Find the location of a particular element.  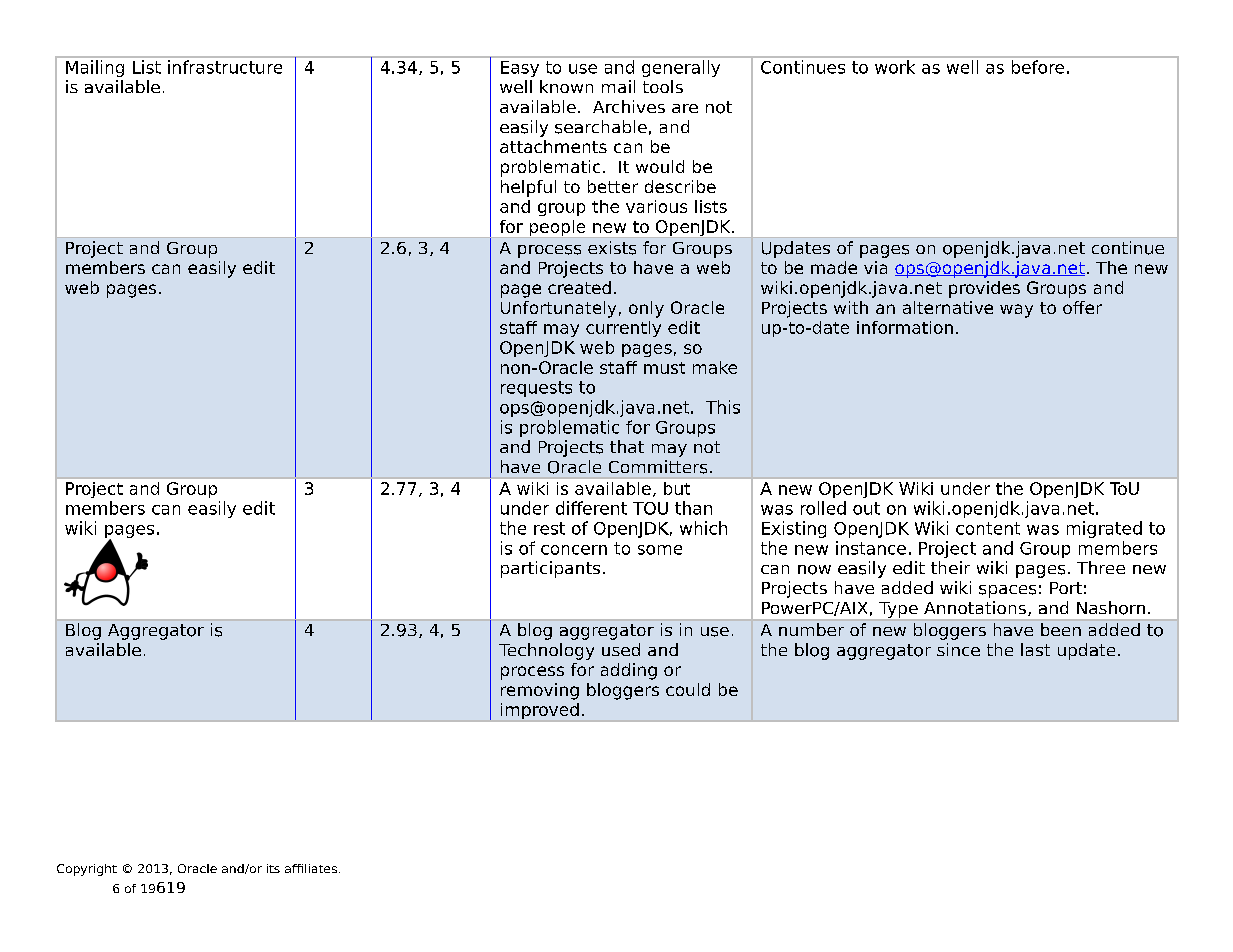

infrastructure is located at coordinates (225, 67).
